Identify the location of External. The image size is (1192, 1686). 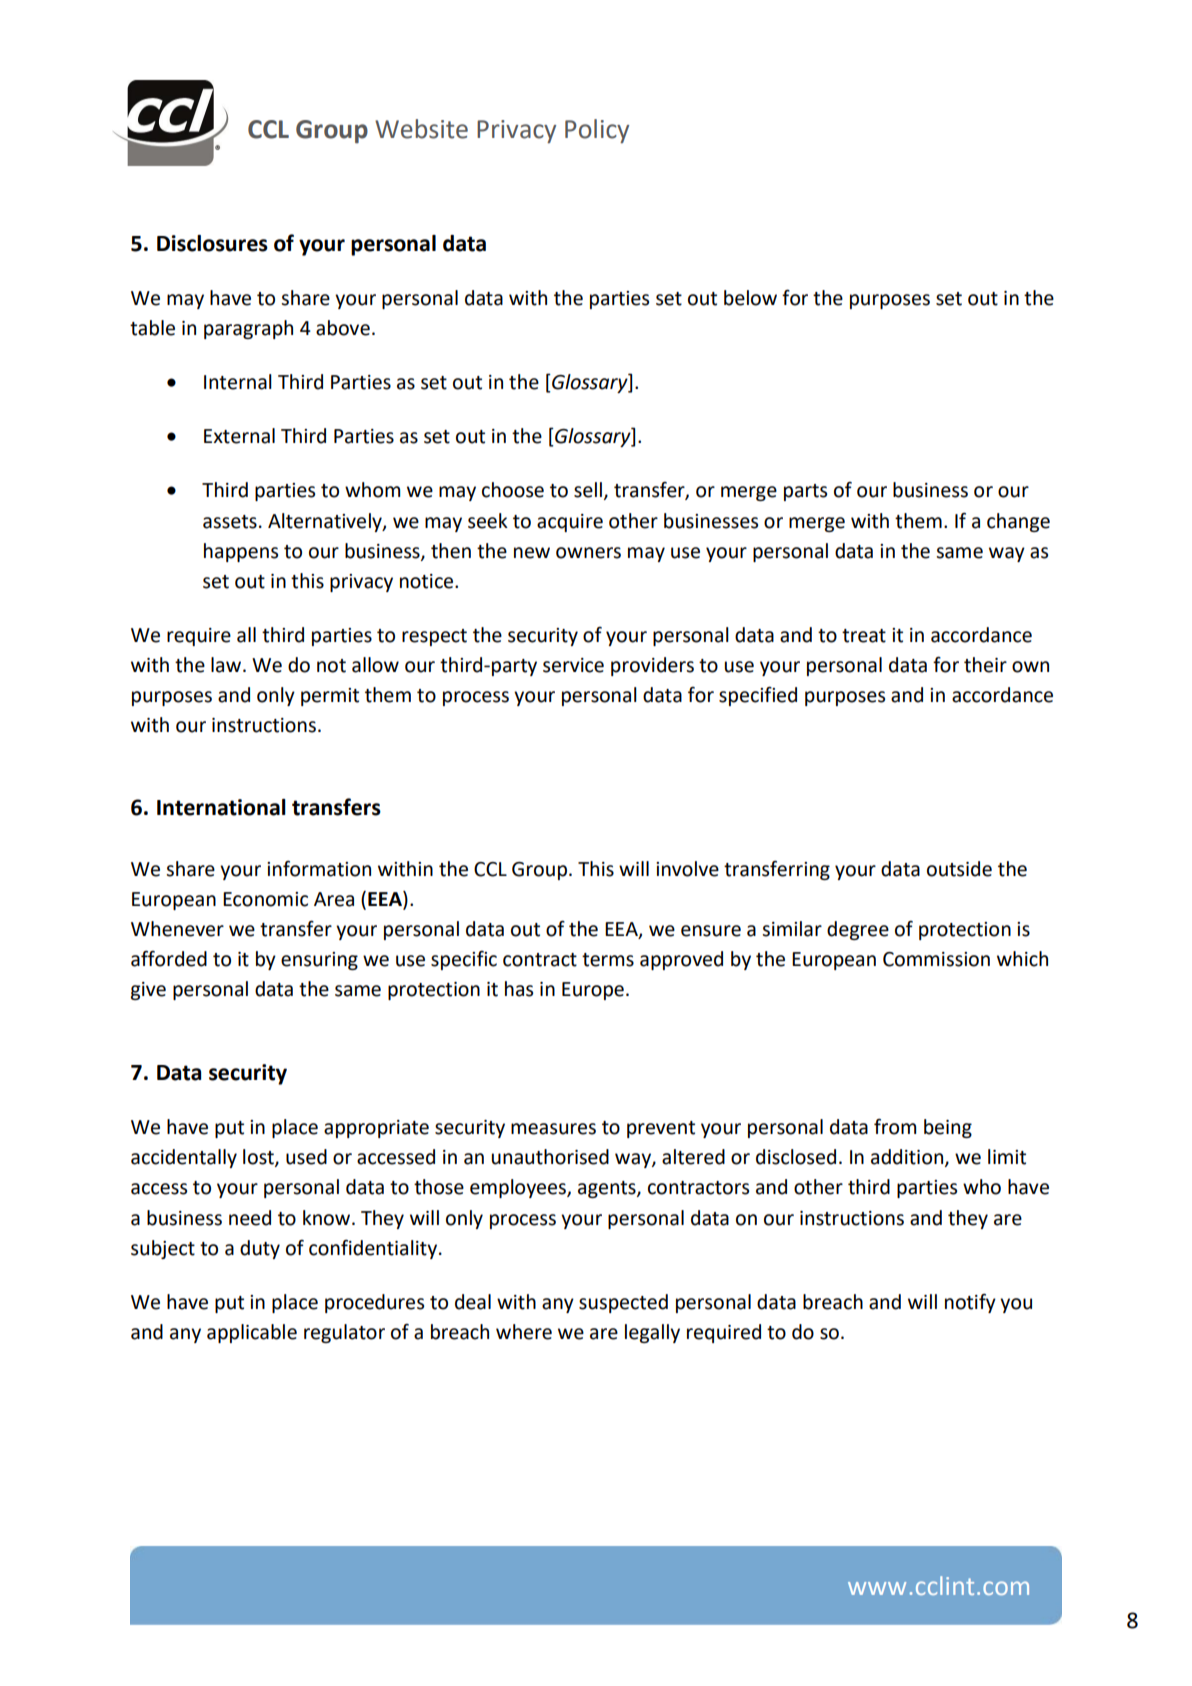
(239, 436).
